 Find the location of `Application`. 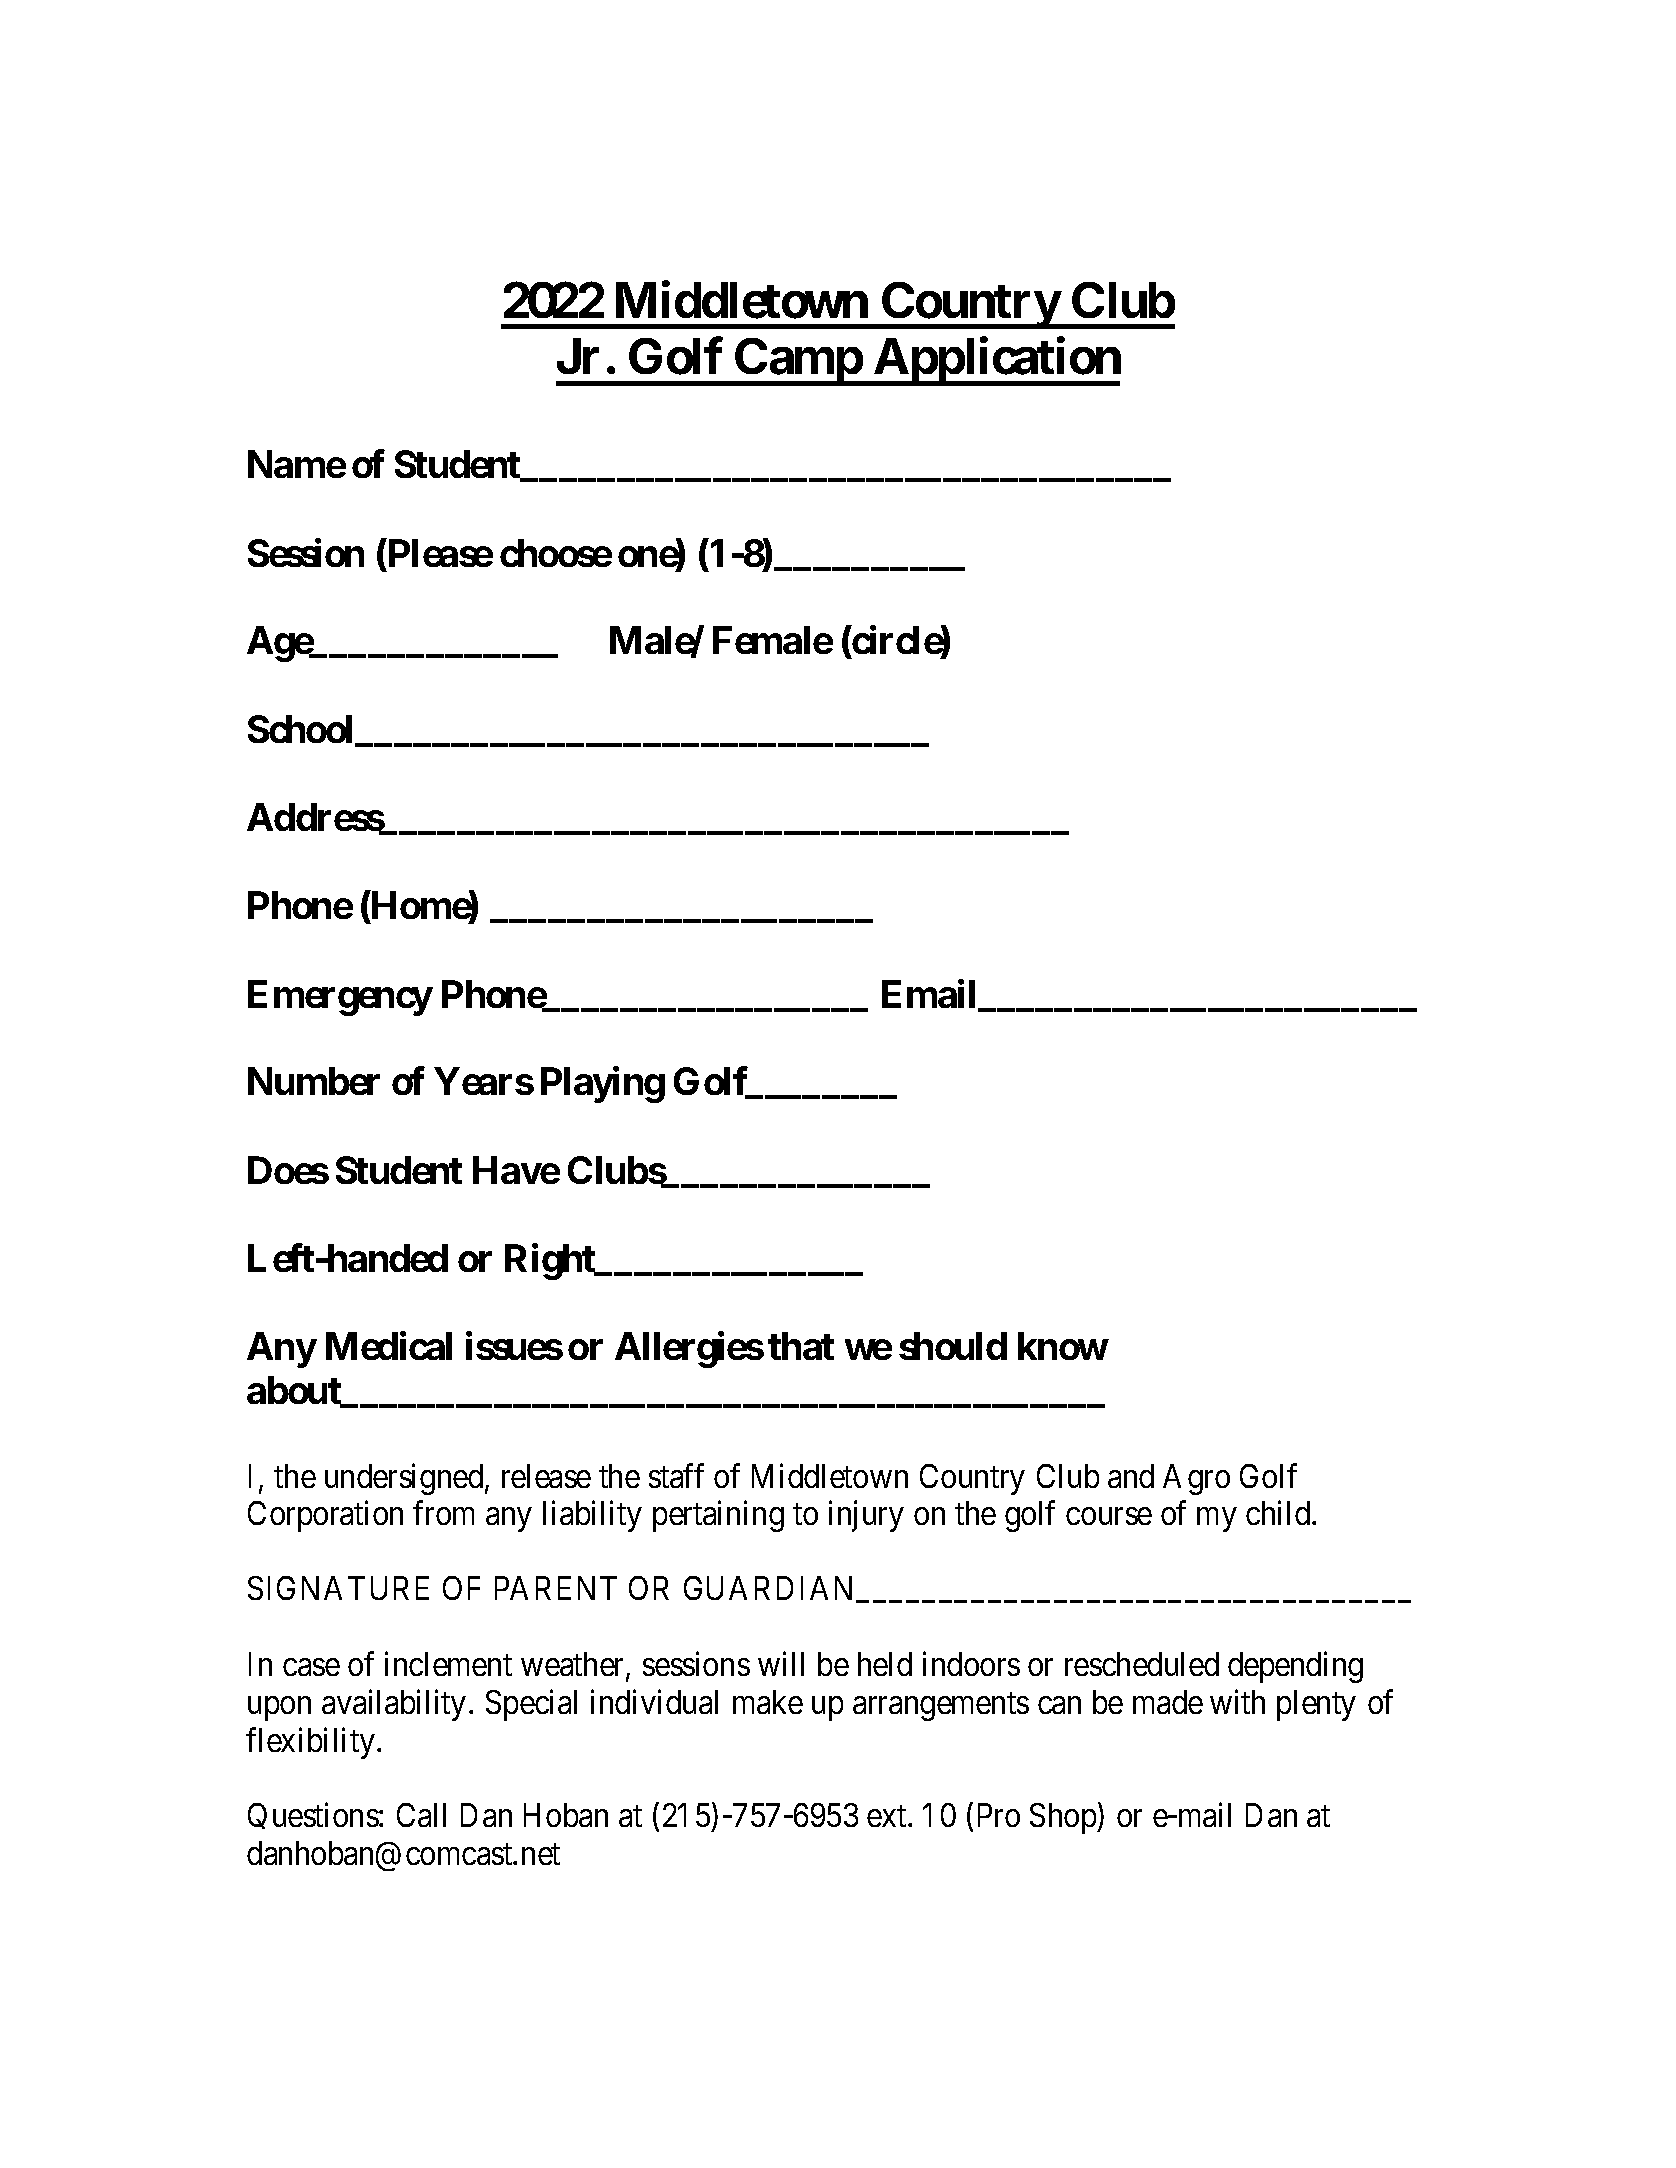

Application is located at coordinates (996, 362).
